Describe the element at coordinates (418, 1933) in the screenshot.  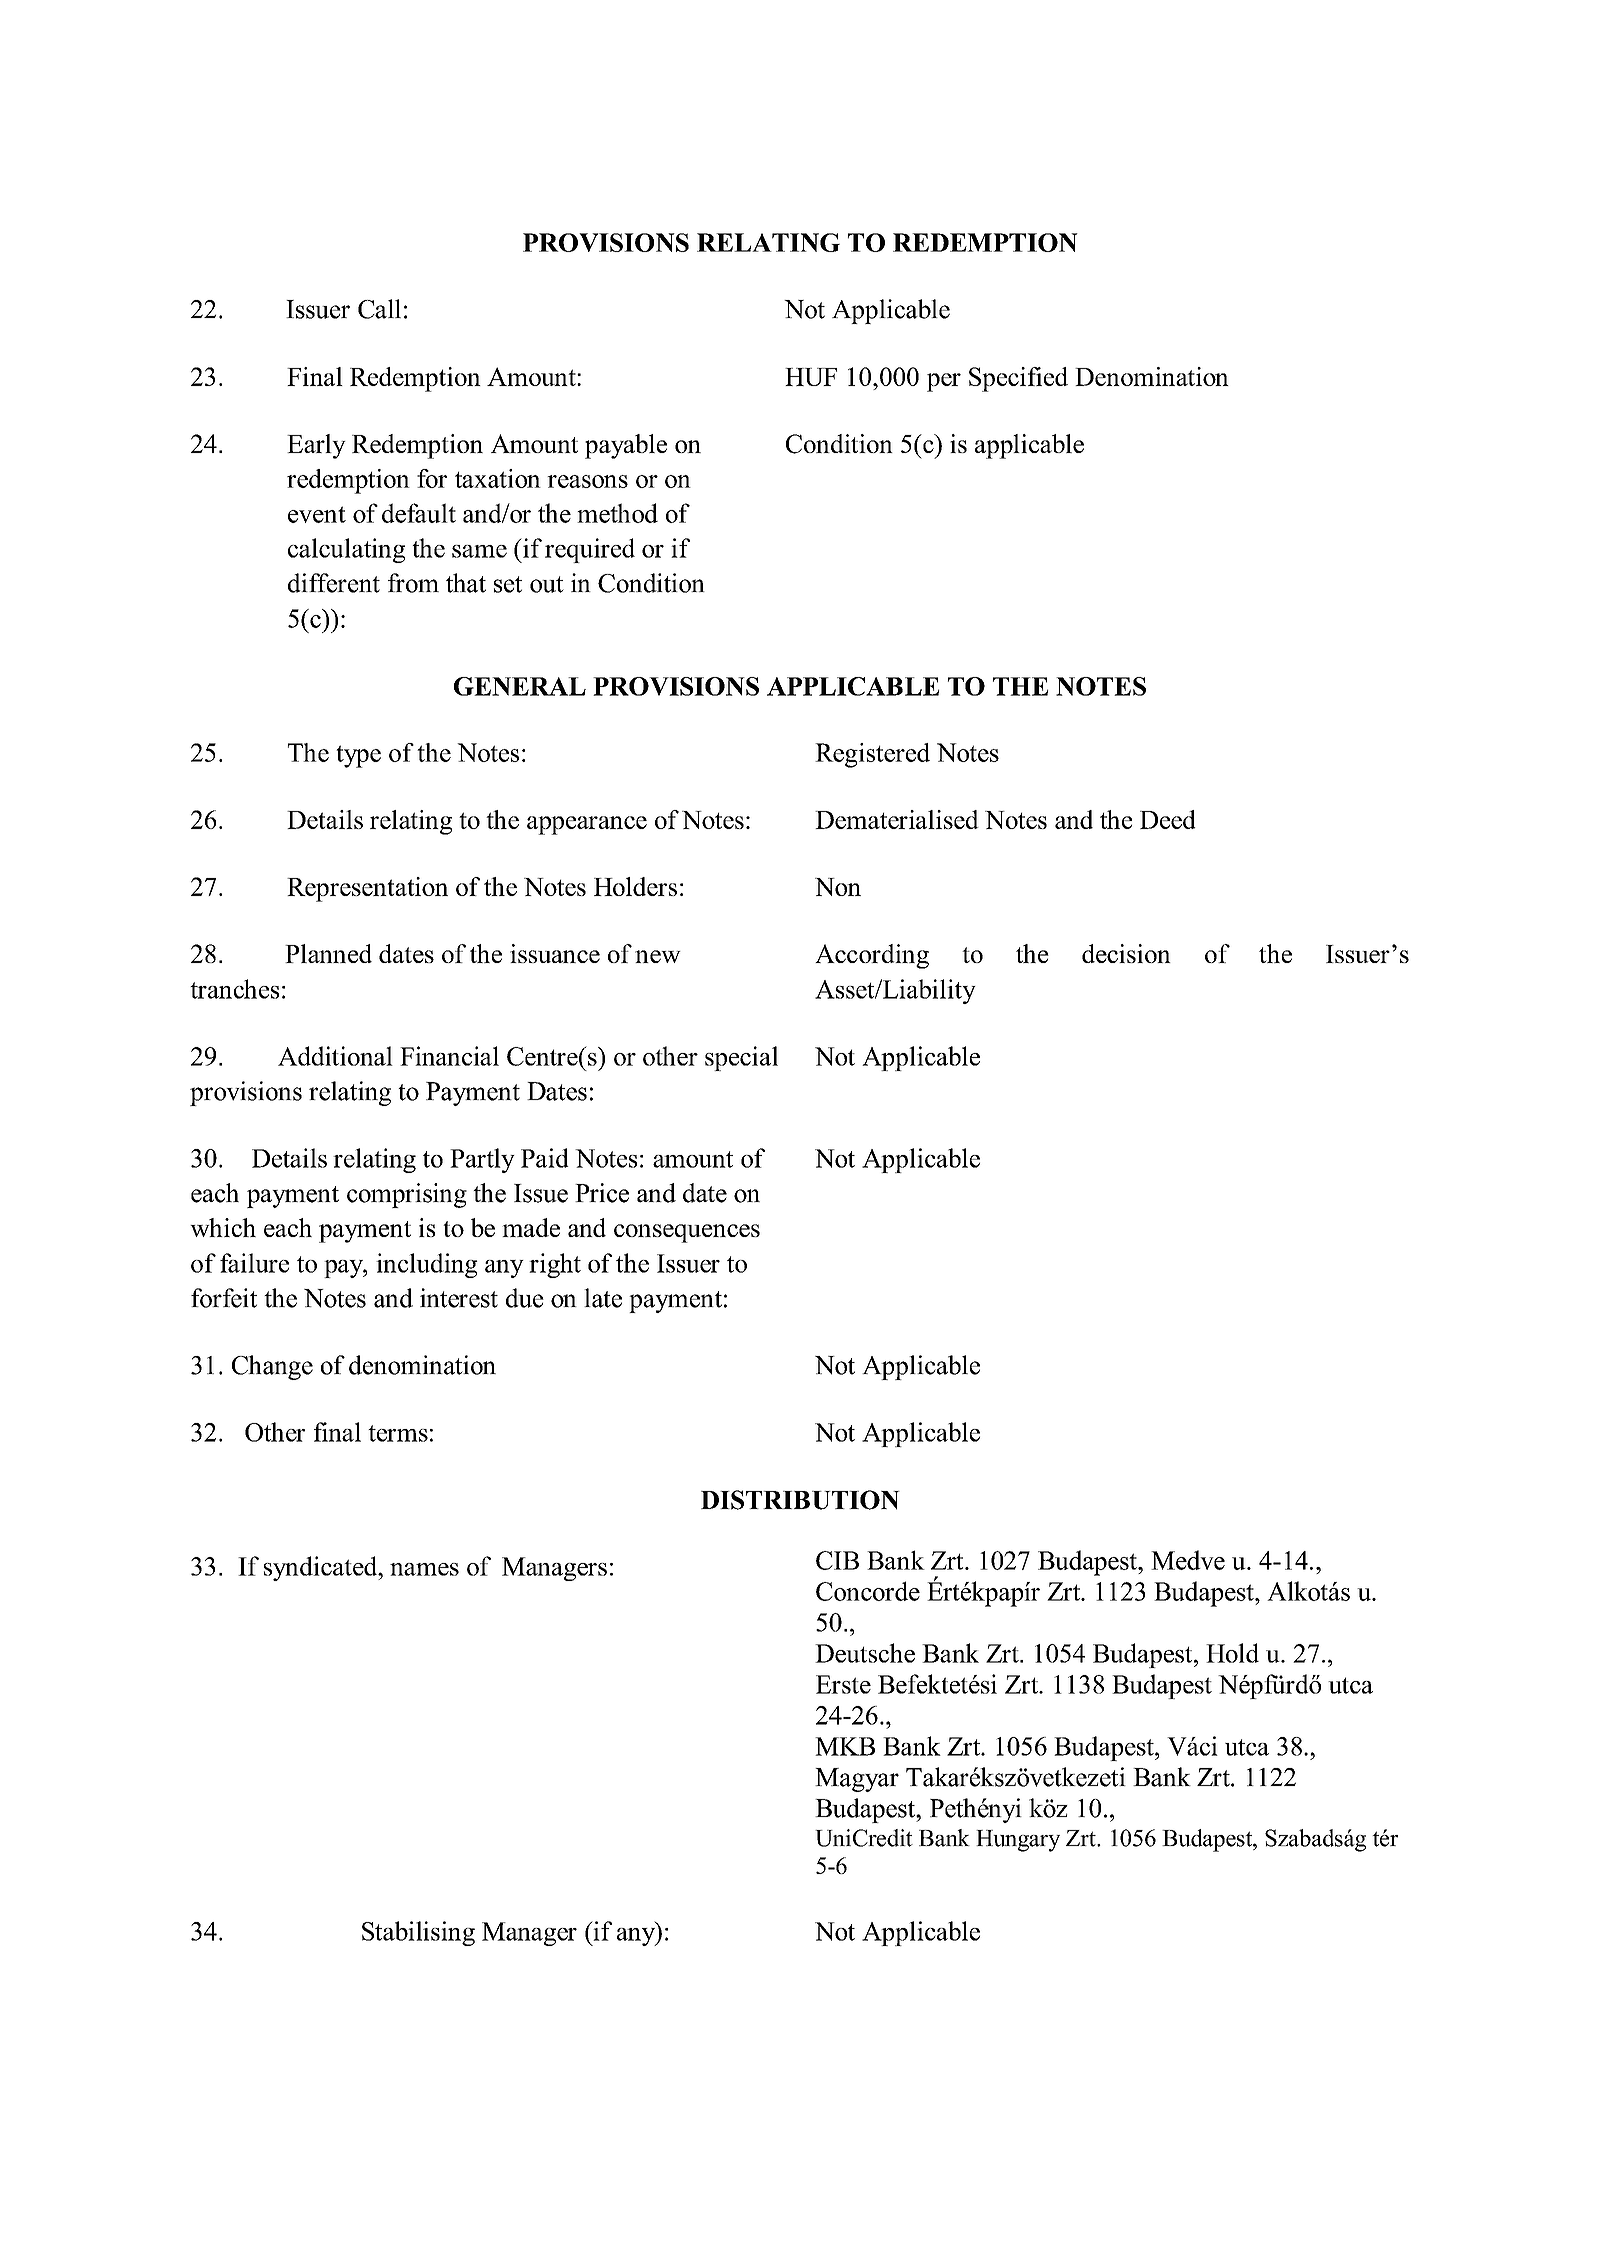
I see `Stabilising` at that location.
